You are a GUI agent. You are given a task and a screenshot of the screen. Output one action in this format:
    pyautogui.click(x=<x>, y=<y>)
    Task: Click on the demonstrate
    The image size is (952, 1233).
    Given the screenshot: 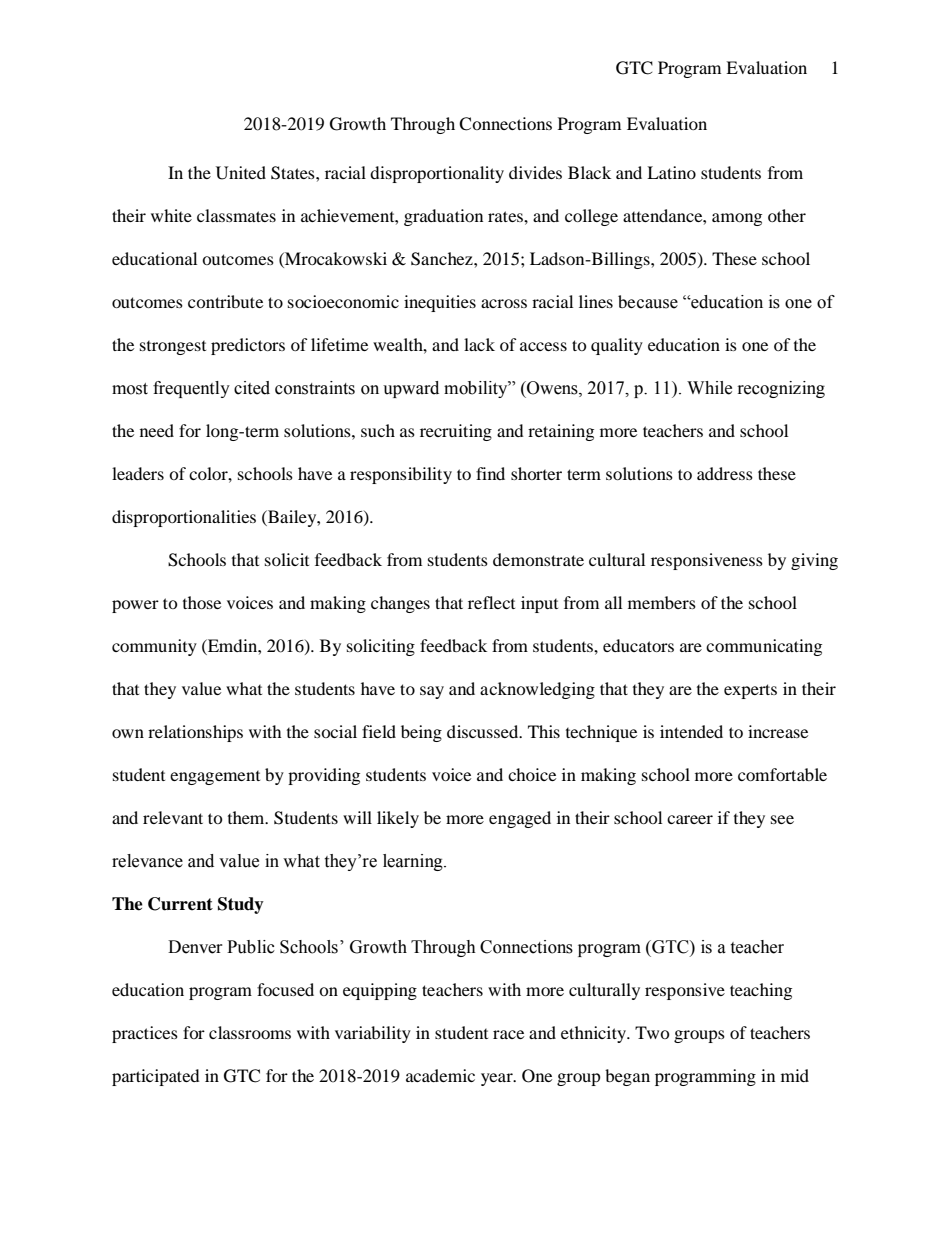 What is the action you would take?
    pyautogui.click(x=538, y=559)
